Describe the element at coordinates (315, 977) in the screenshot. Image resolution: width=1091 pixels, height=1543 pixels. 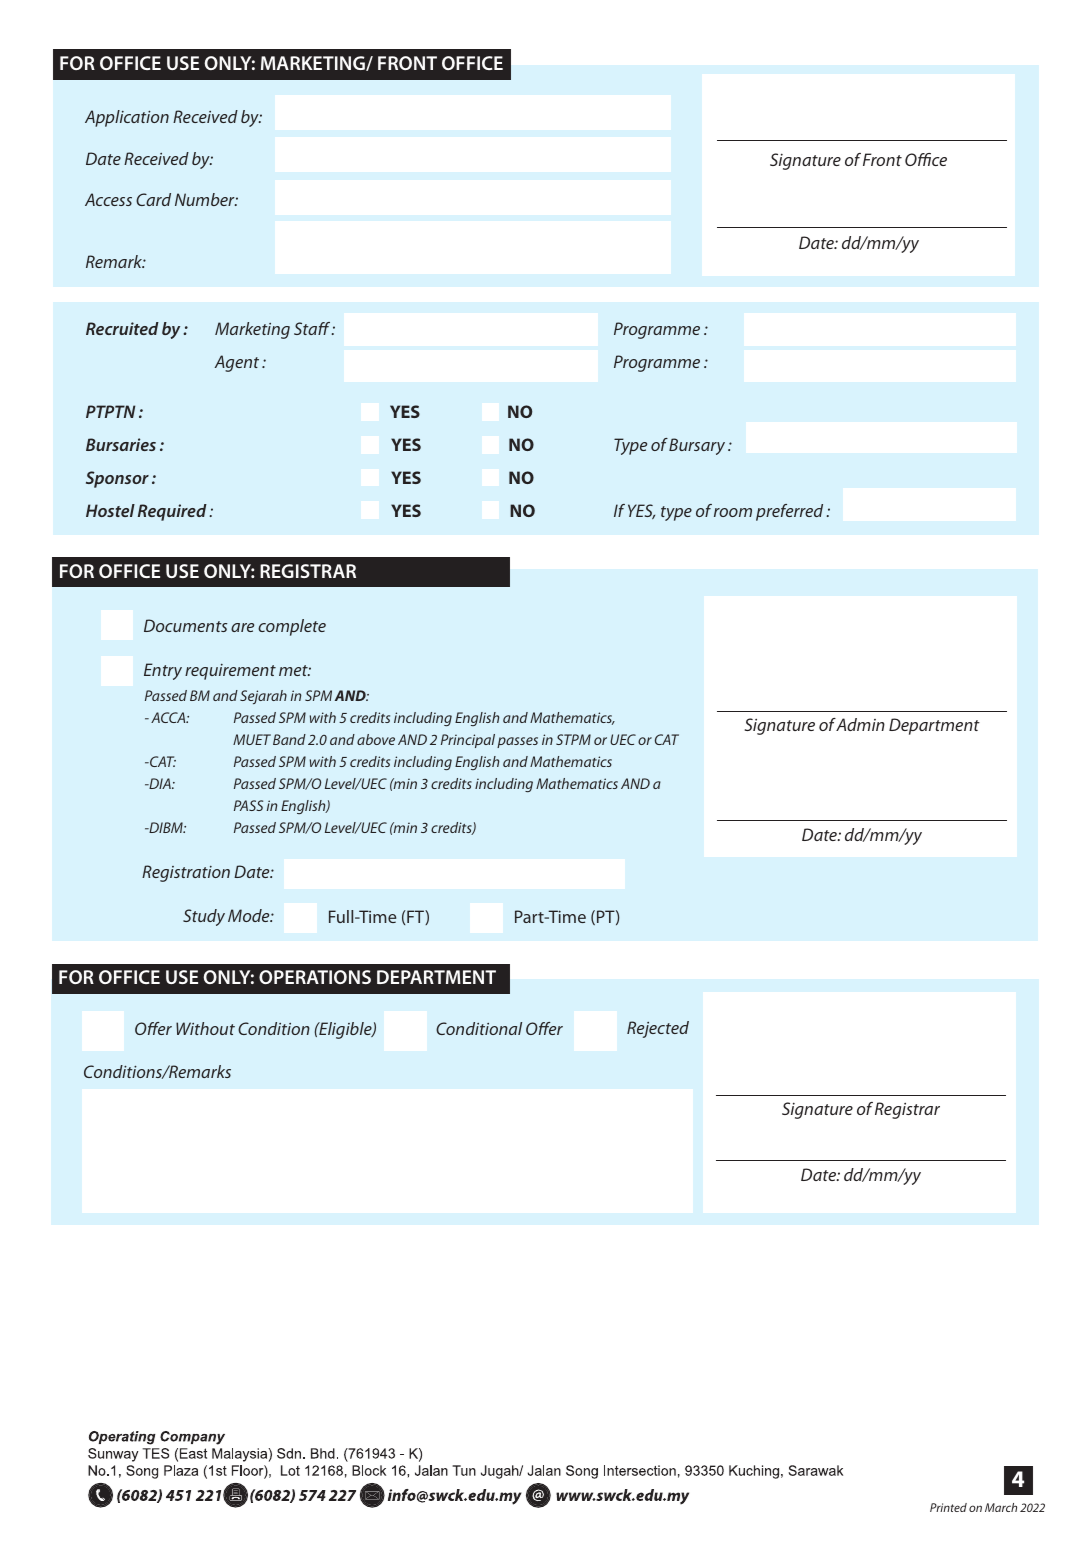
I see `OPERATIONS` at that location.
